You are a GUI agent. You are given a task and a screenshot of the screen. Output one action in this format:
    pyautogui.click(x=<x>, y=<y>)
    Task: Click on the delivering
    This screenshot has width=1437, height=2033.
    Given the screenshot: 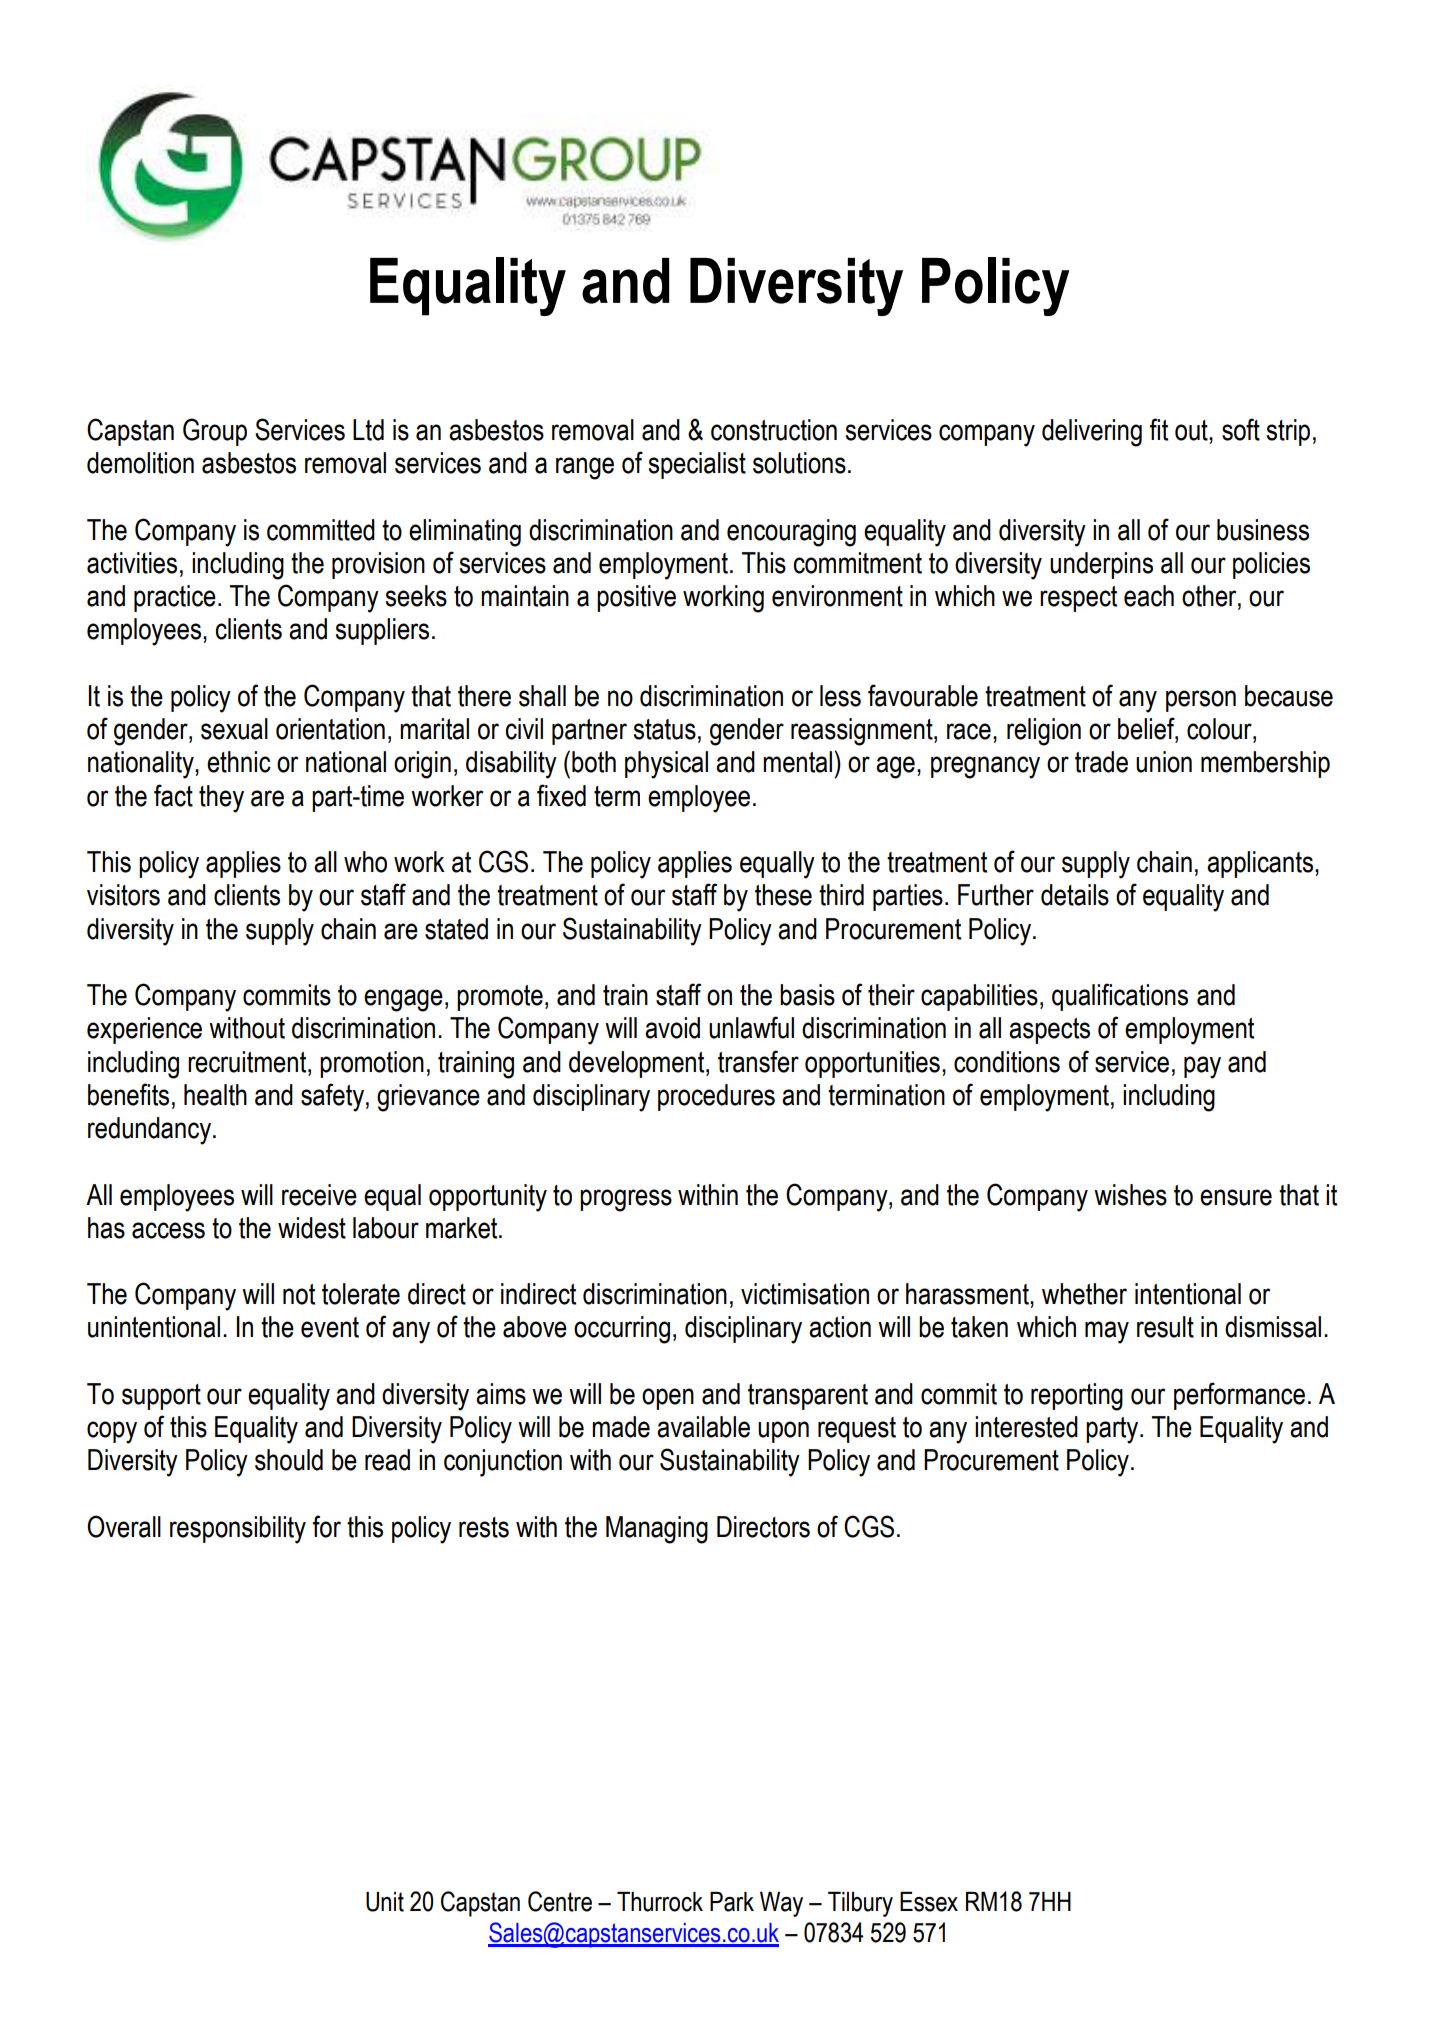 What is the action you would take?
    pyautogui.click(x=1092, y=433)
